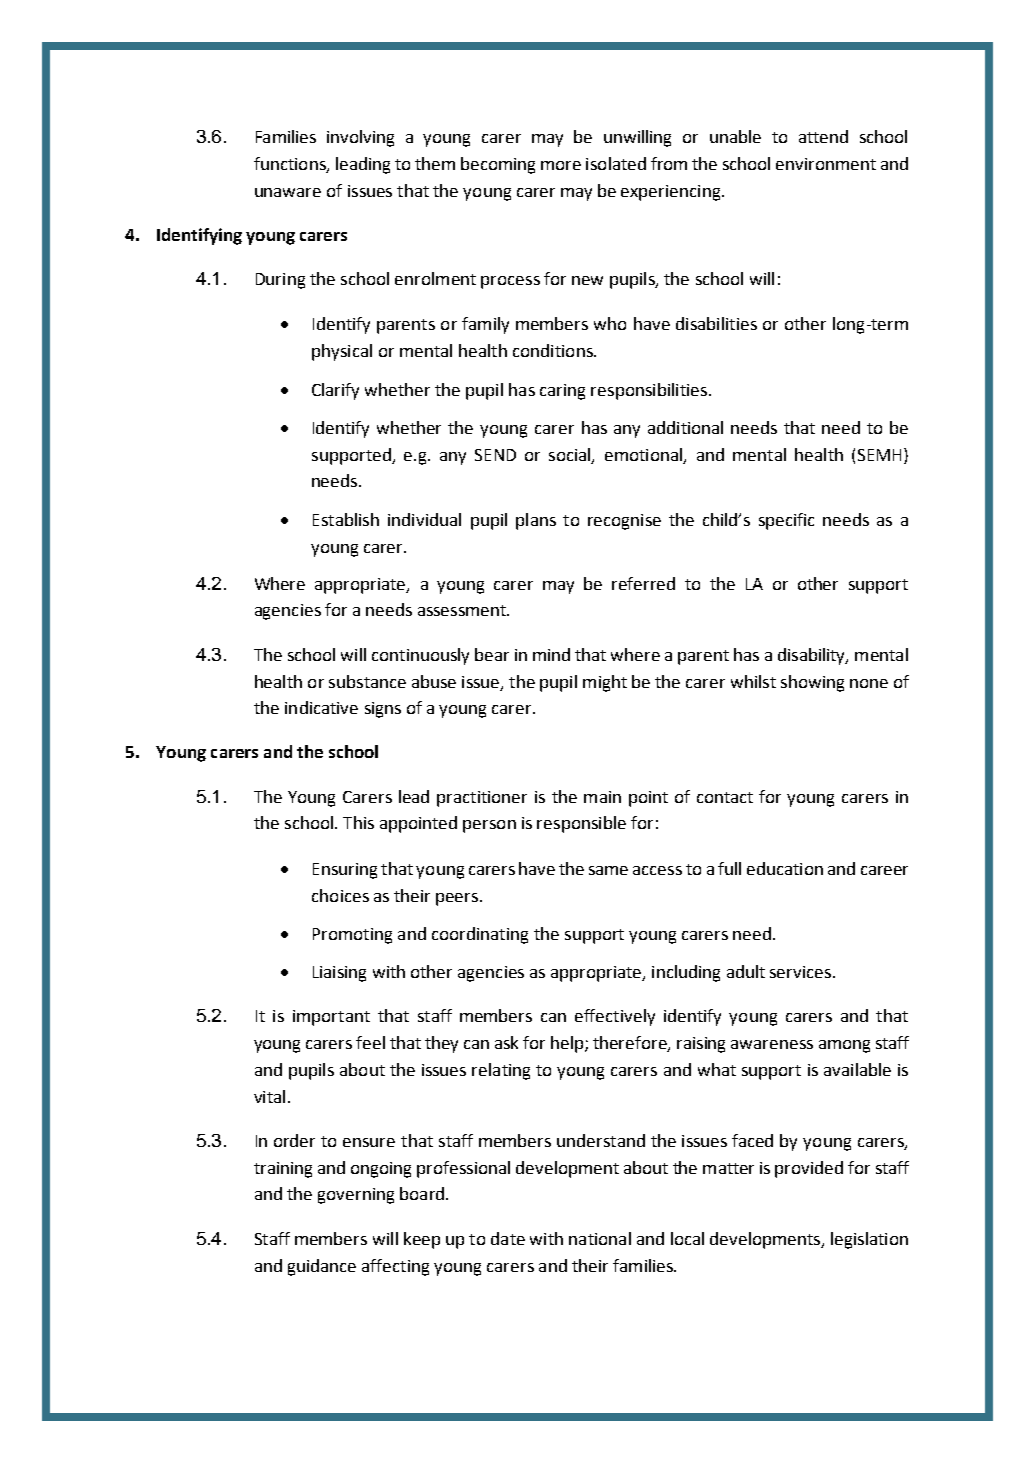 This page has height=1462, width=1034. Describe the element at coordinates (786, 521) in the page. I see `specific` at that location.
